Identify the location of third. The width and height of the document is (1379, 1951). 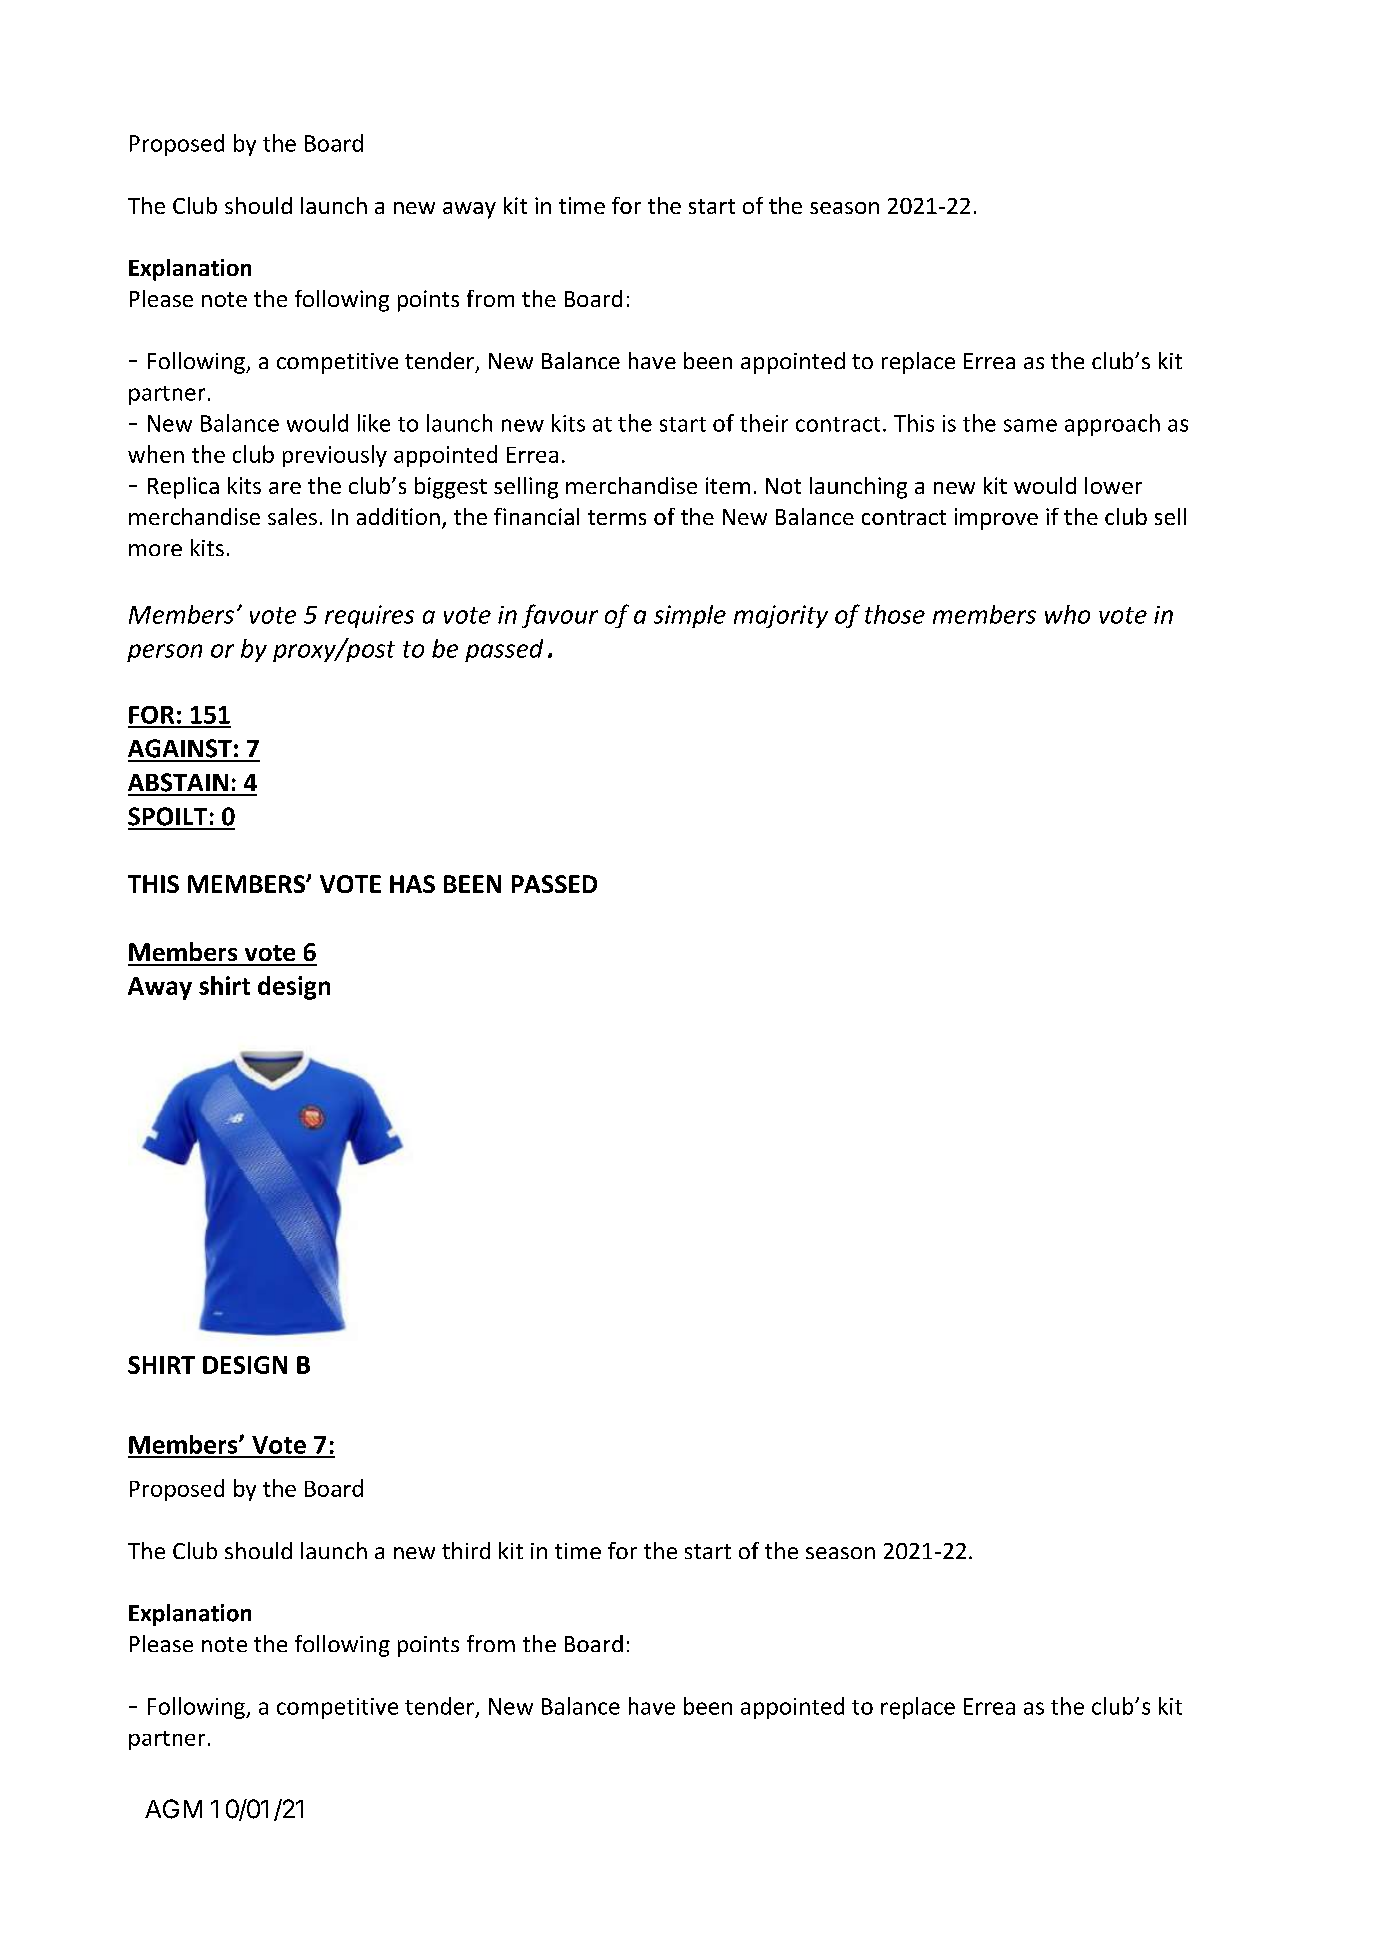
(466, 1550).
